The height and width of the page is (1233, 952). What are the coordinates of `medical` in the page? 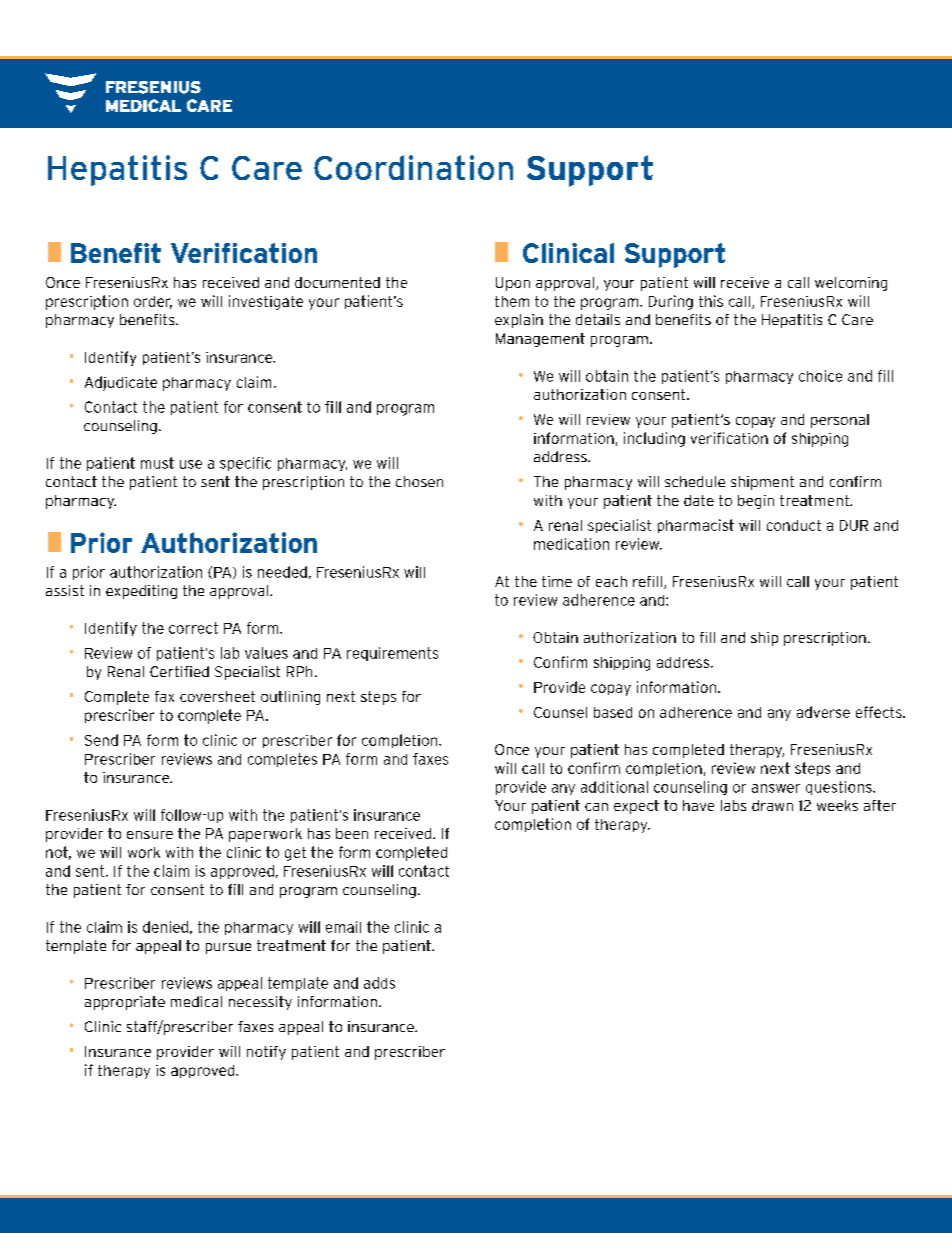 It's located at (196, 1001).
